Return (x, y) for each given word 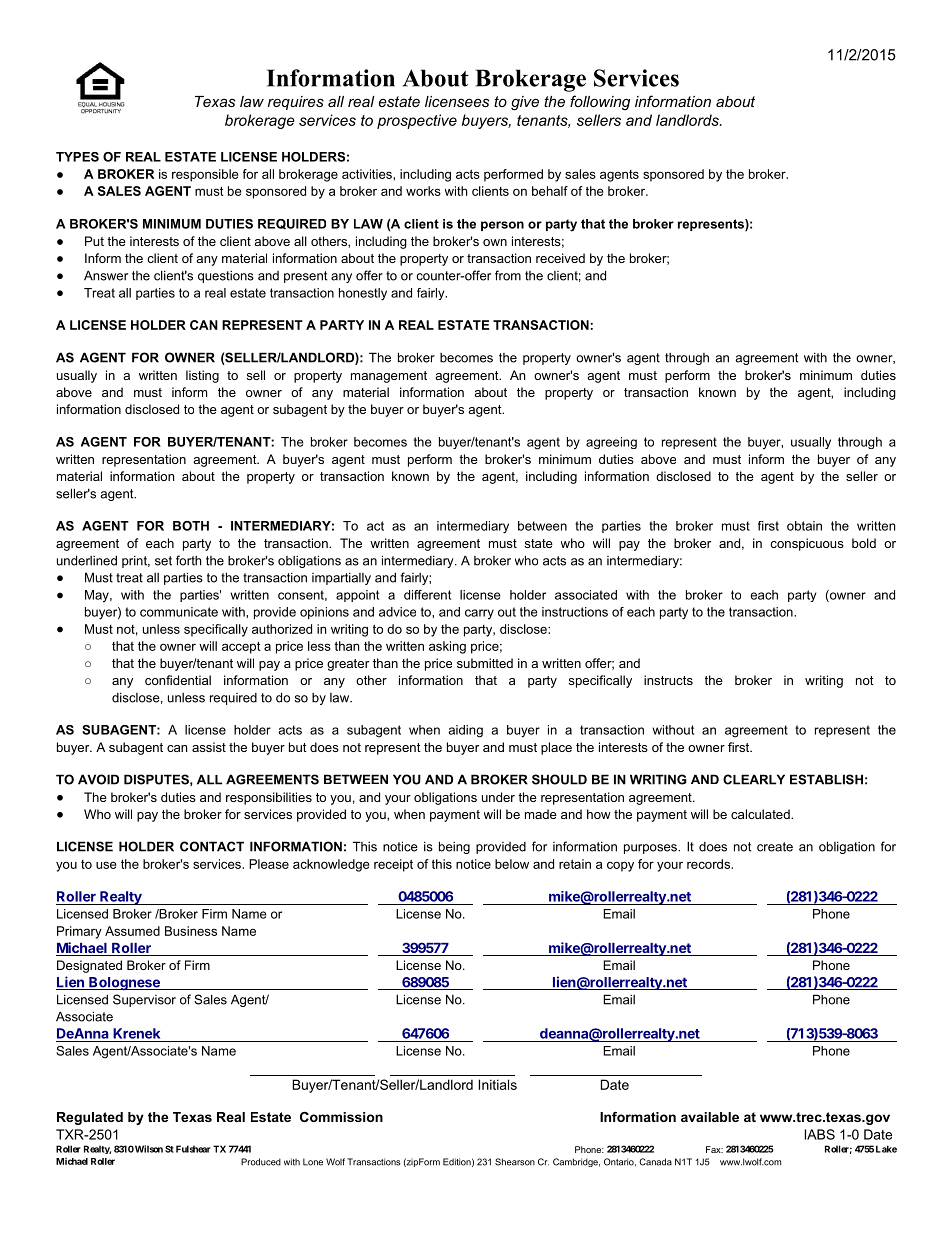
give (525, 103)
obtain (804, 526)
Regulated (90, 1118)
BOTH (191, 526)
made (541, 814)
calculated (761, 814)
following (600, 103)
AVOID (98, 779)
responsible (205, 175)
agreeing (611, 443)
